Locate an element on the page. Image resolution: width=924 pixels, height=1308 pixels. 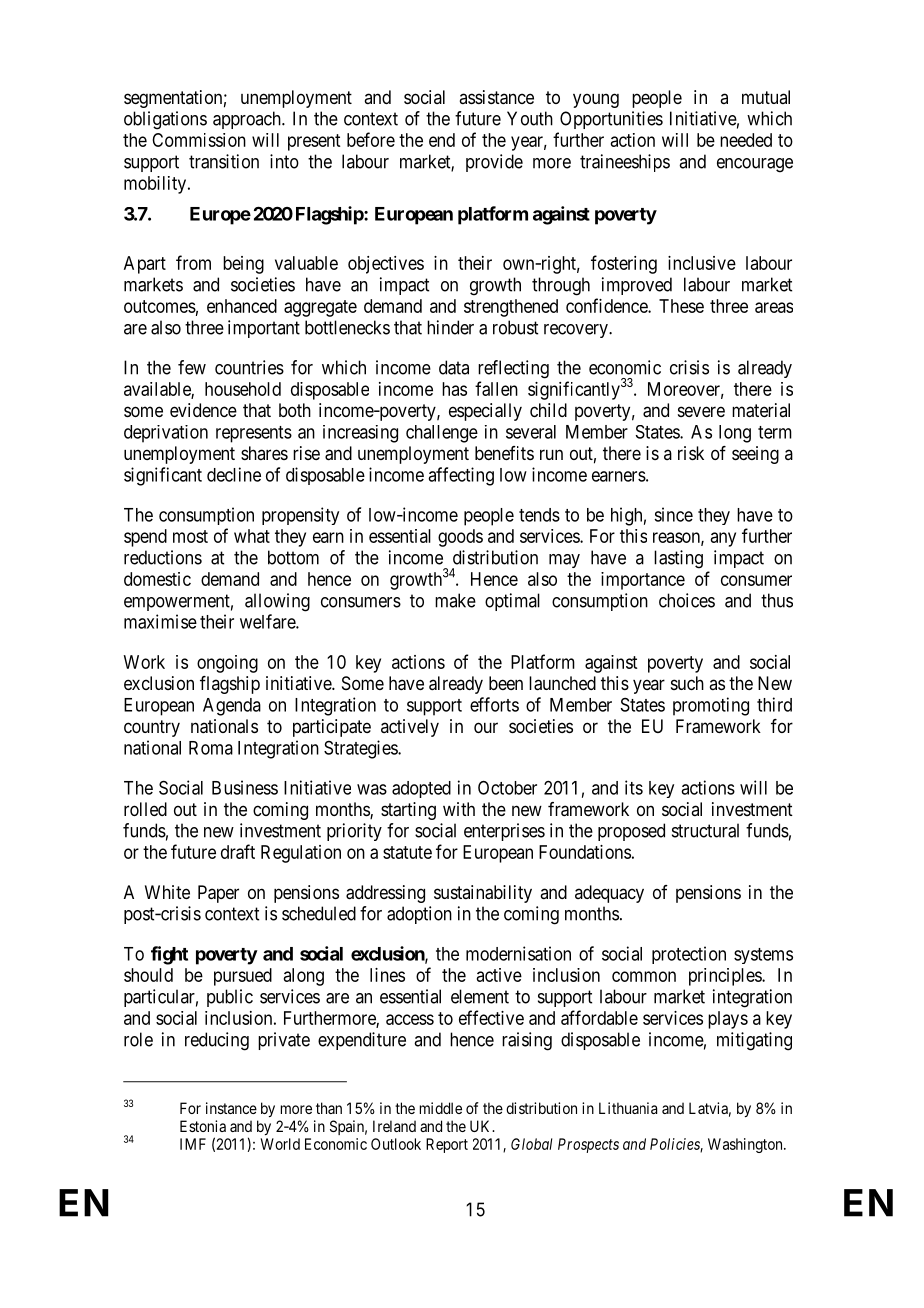
Washington is located at coordinates (746, 1145).
